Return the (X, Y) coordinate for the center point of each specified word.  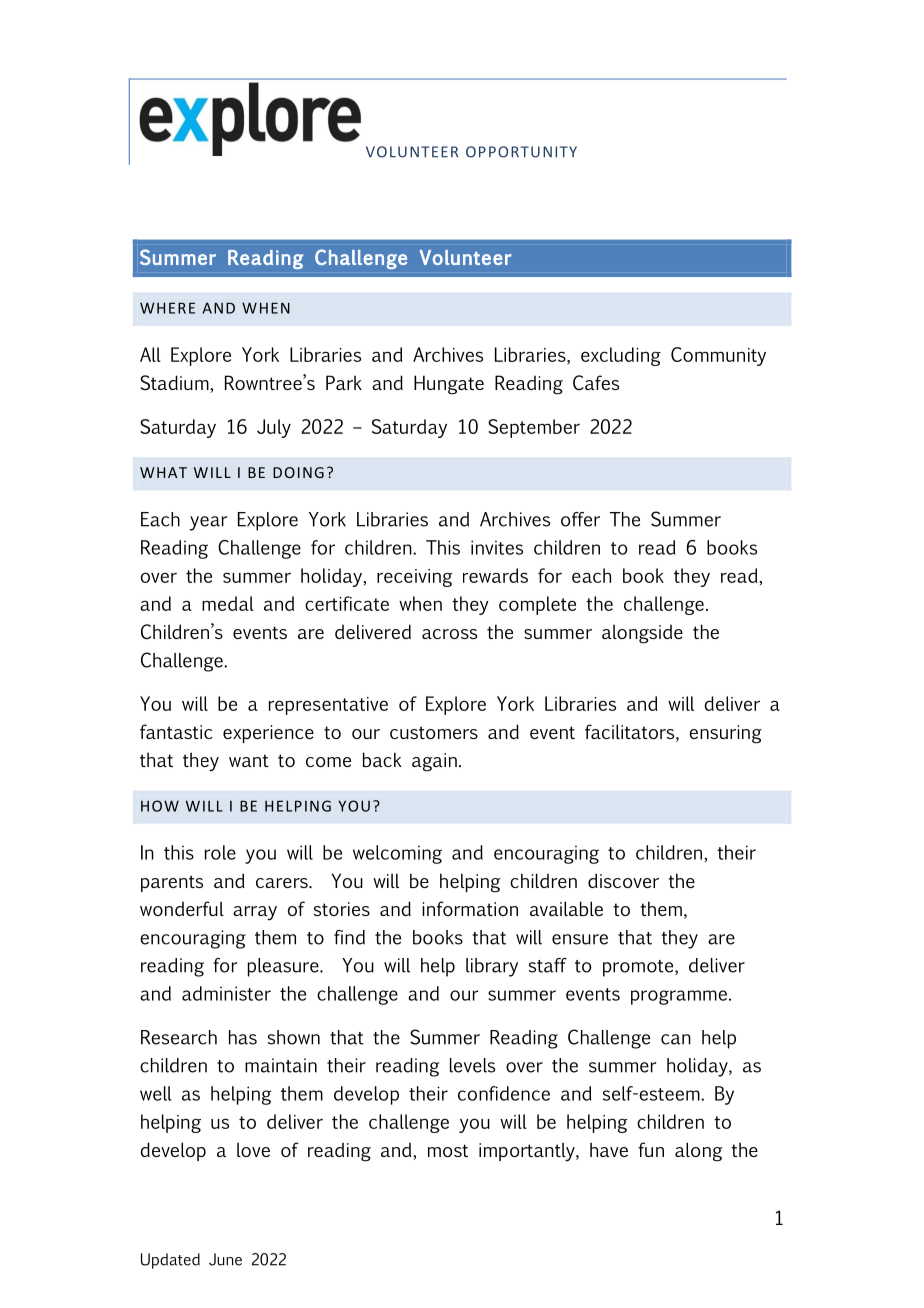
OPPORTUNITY (521, 152)
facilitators (631, 733)
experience (268, 734)
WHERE (167, 308)
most (448, 1150)
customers (434, 732)
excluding (621, 356)
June (225, 1259)
